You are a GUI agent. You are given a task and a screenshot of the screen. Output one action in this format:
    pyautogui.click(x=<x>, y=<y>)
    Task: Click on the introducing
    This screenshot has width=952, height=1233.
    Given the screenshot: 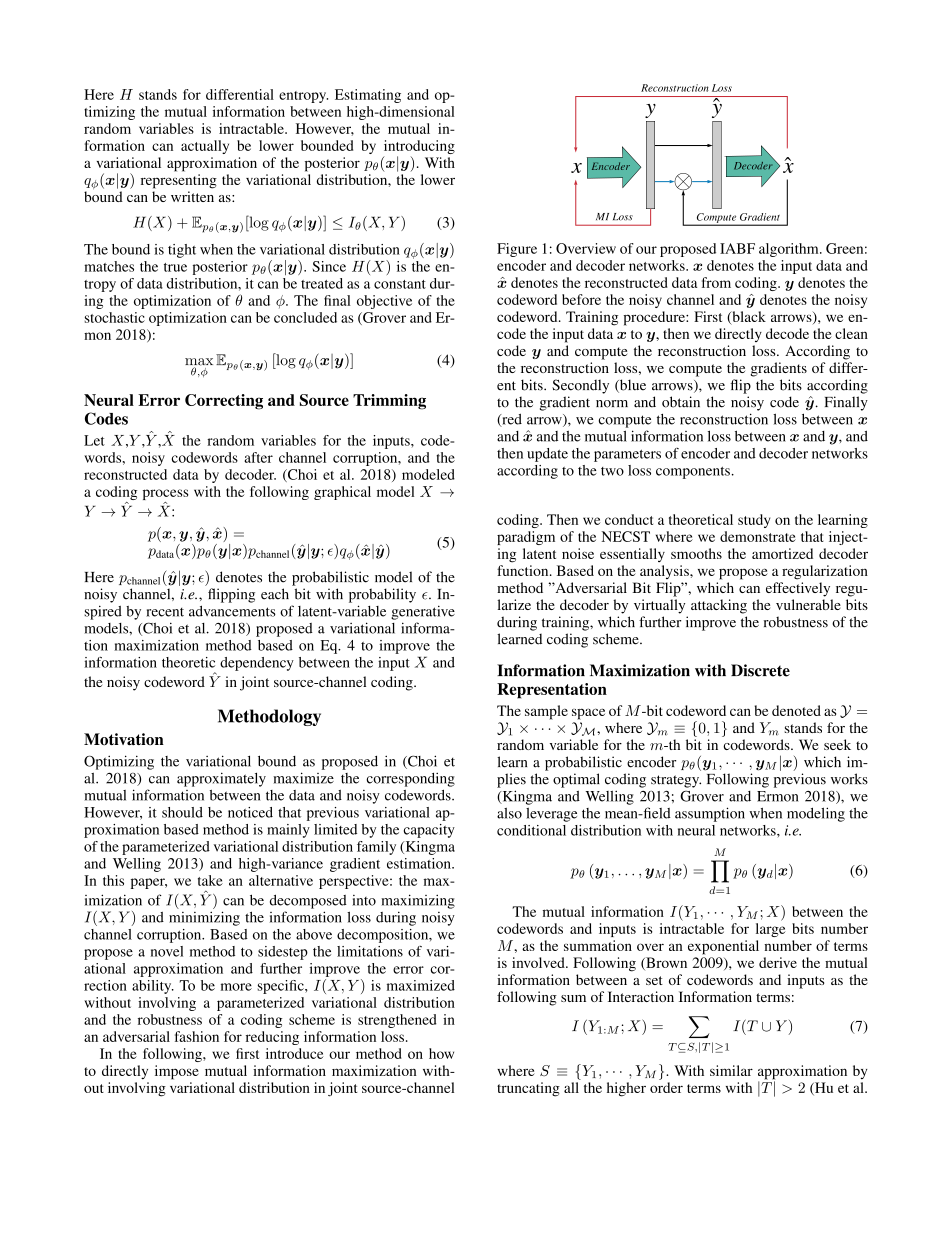 What is the action you would take?
    pyautogui.click(x=419, y=148)
